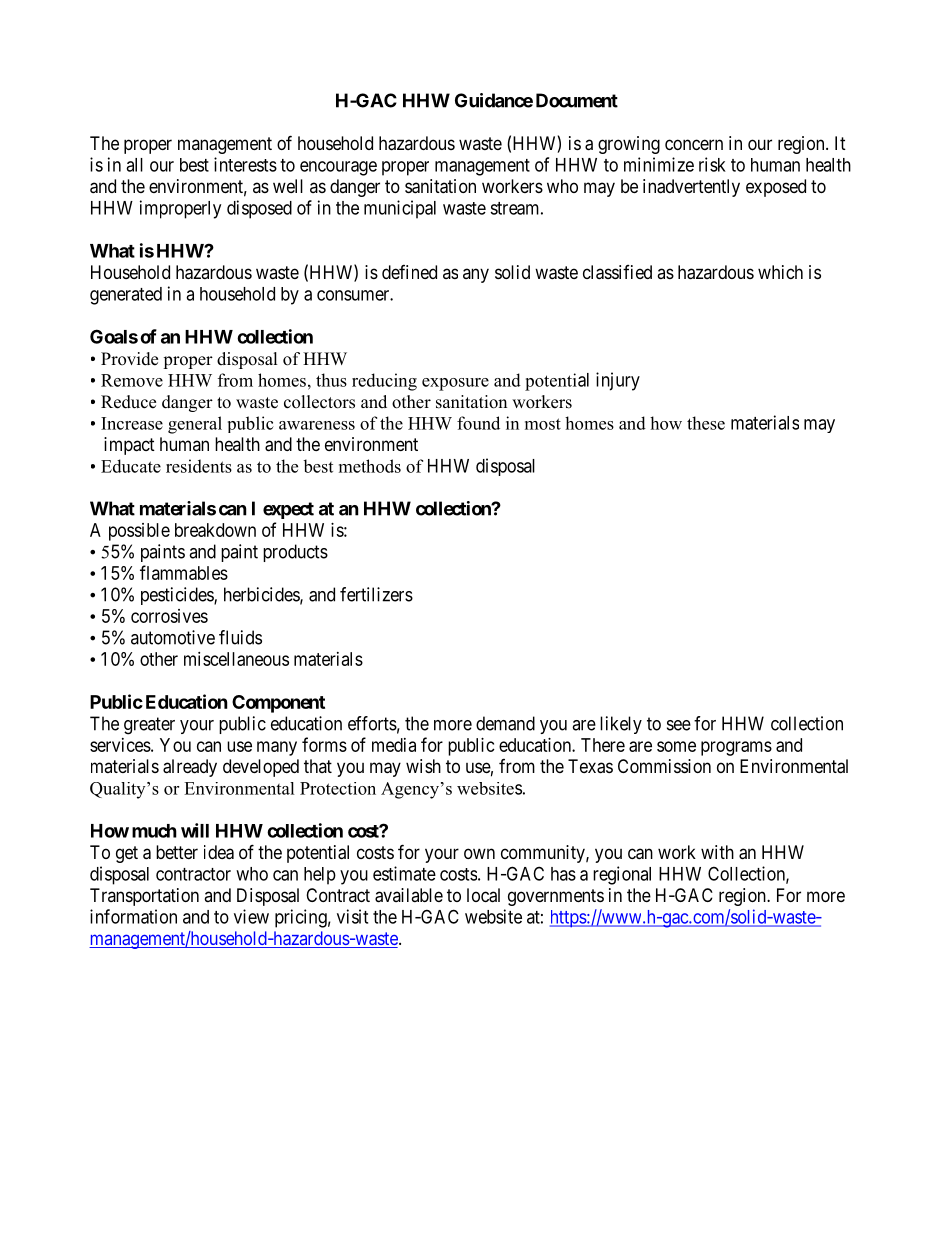  Describe the element at coordinates (126, 296) in the page. I see `generated` at that location.
